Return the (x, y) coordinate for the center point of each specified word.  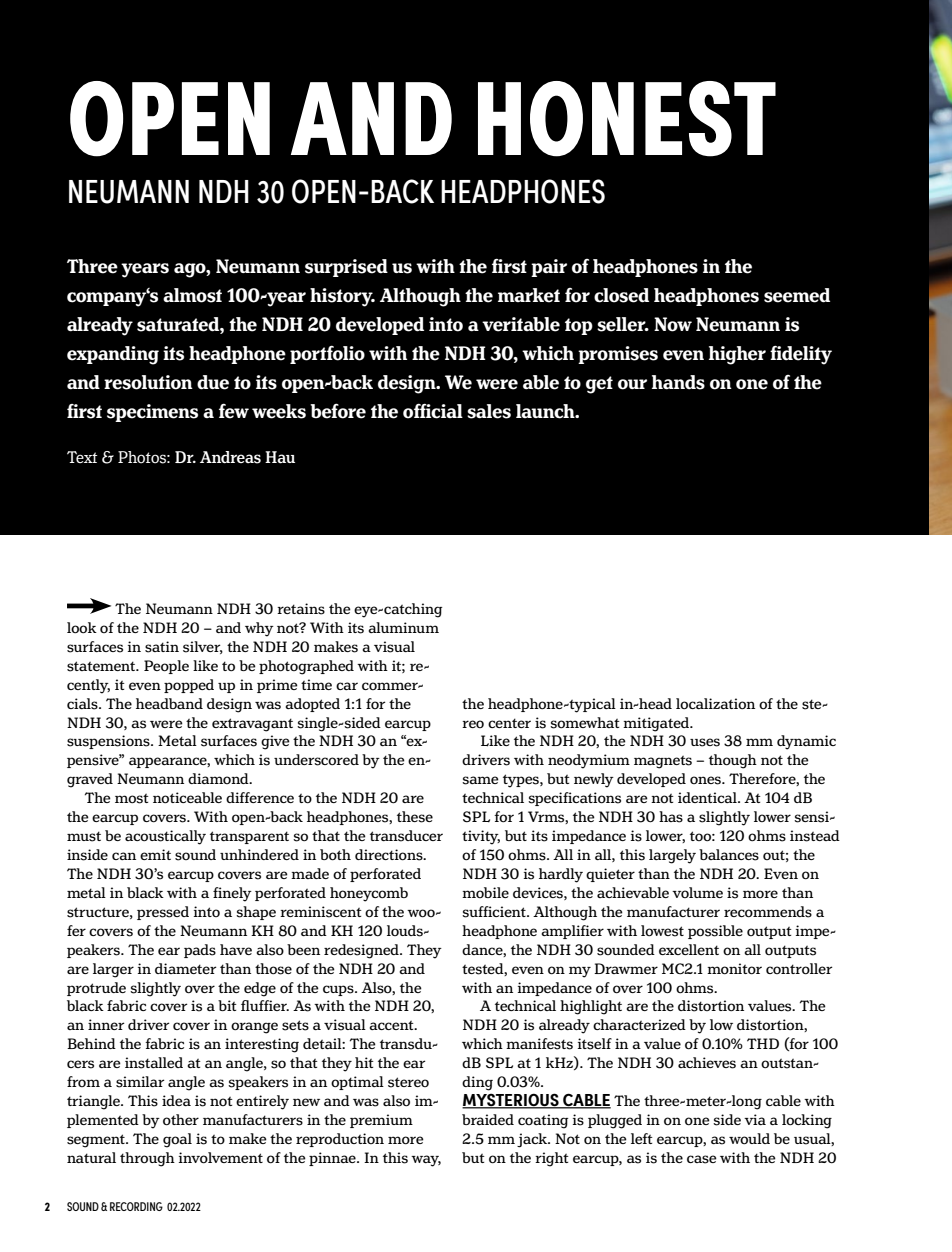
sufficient (495, 912)
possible (715, 932)
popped (189, 686)
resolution (148, 382)
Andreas (230, 457)
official (433, 411)
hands (678, 382)
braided (488, 1119)
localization (715, 704)
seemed (797, 295)
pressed (163, 913)
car (347, 686)
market (529, 295)
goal (177, 1140)
